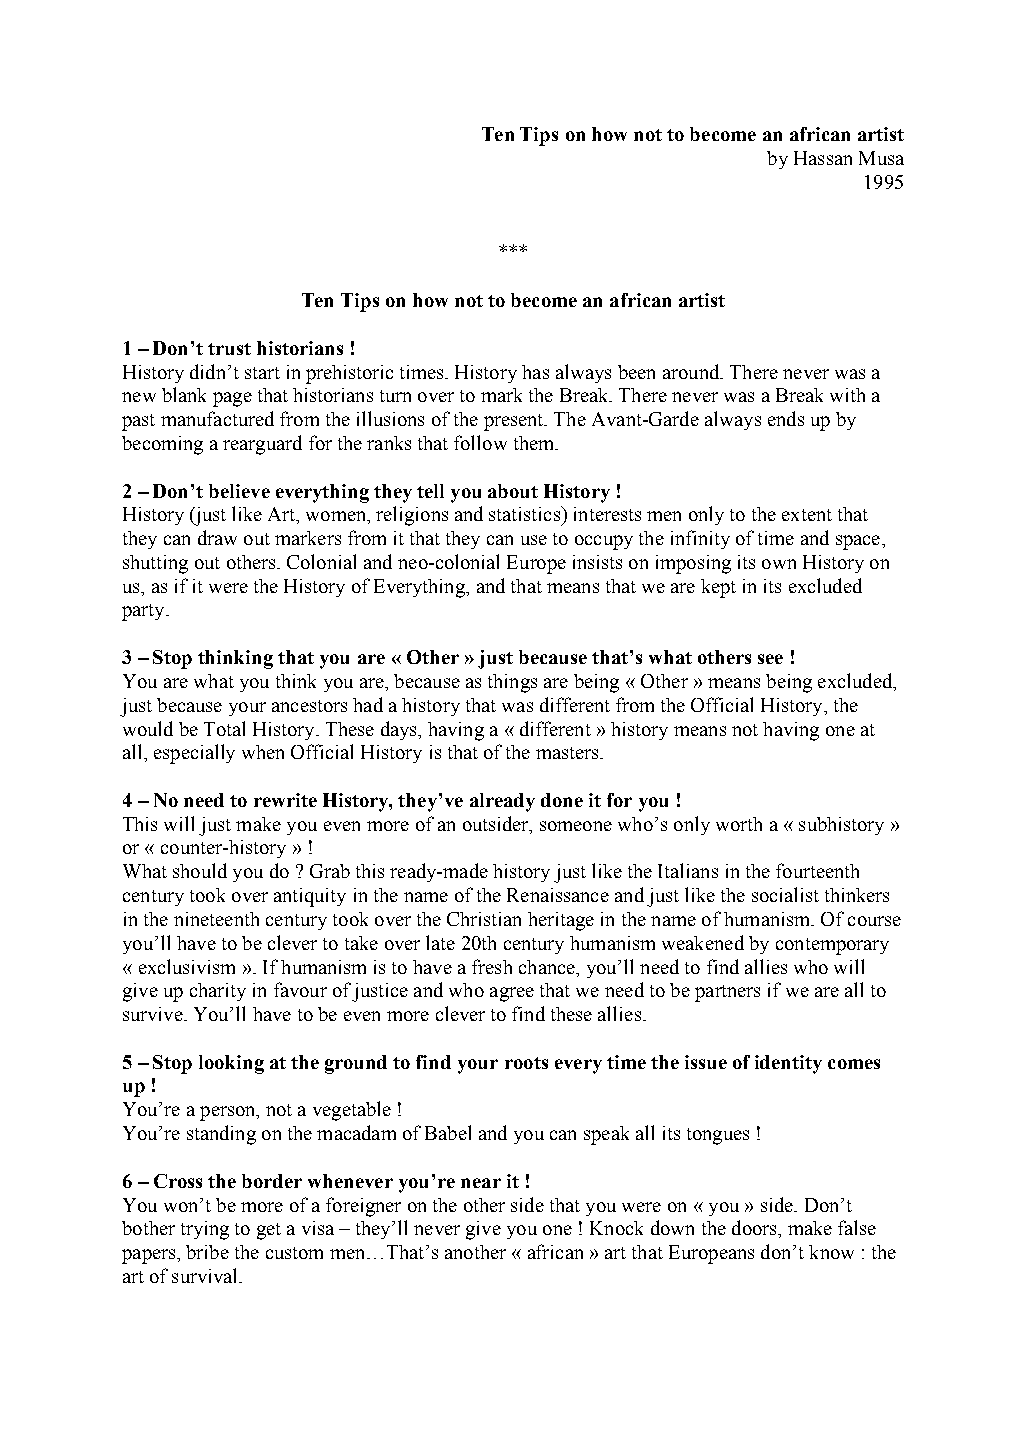 The width and height of the screenshot is (1026, 1452). I want to click on contemporary, so click(832, 946).
